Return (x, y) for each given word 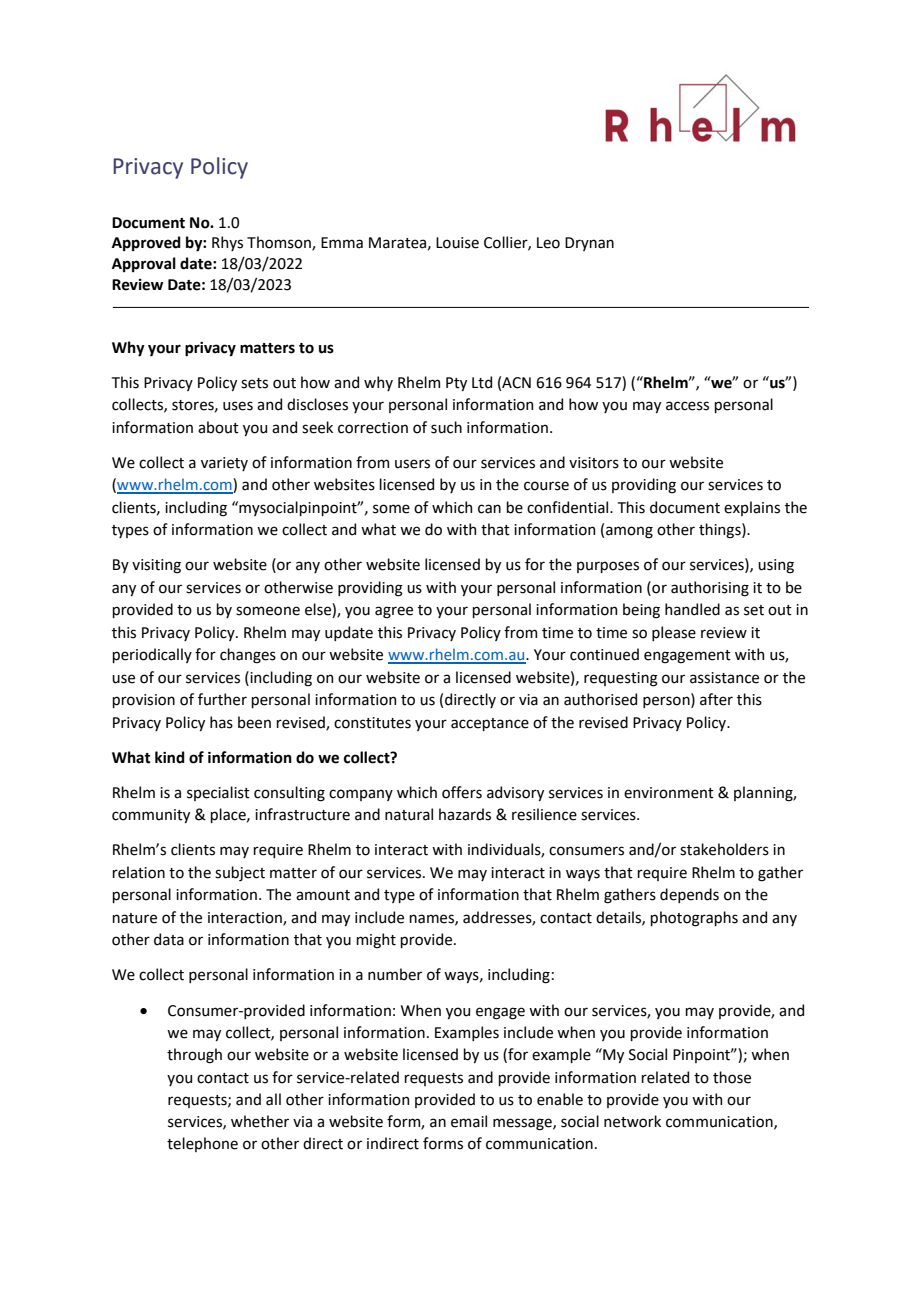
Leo (548, 243)
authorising (710, 589)
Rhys (227, 243)
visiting (156, 566)
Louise (457, 243)
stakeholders (724, 849)
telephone (202, 1144)
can (489, 509)
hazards (465, 814)
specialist (218, 793)
